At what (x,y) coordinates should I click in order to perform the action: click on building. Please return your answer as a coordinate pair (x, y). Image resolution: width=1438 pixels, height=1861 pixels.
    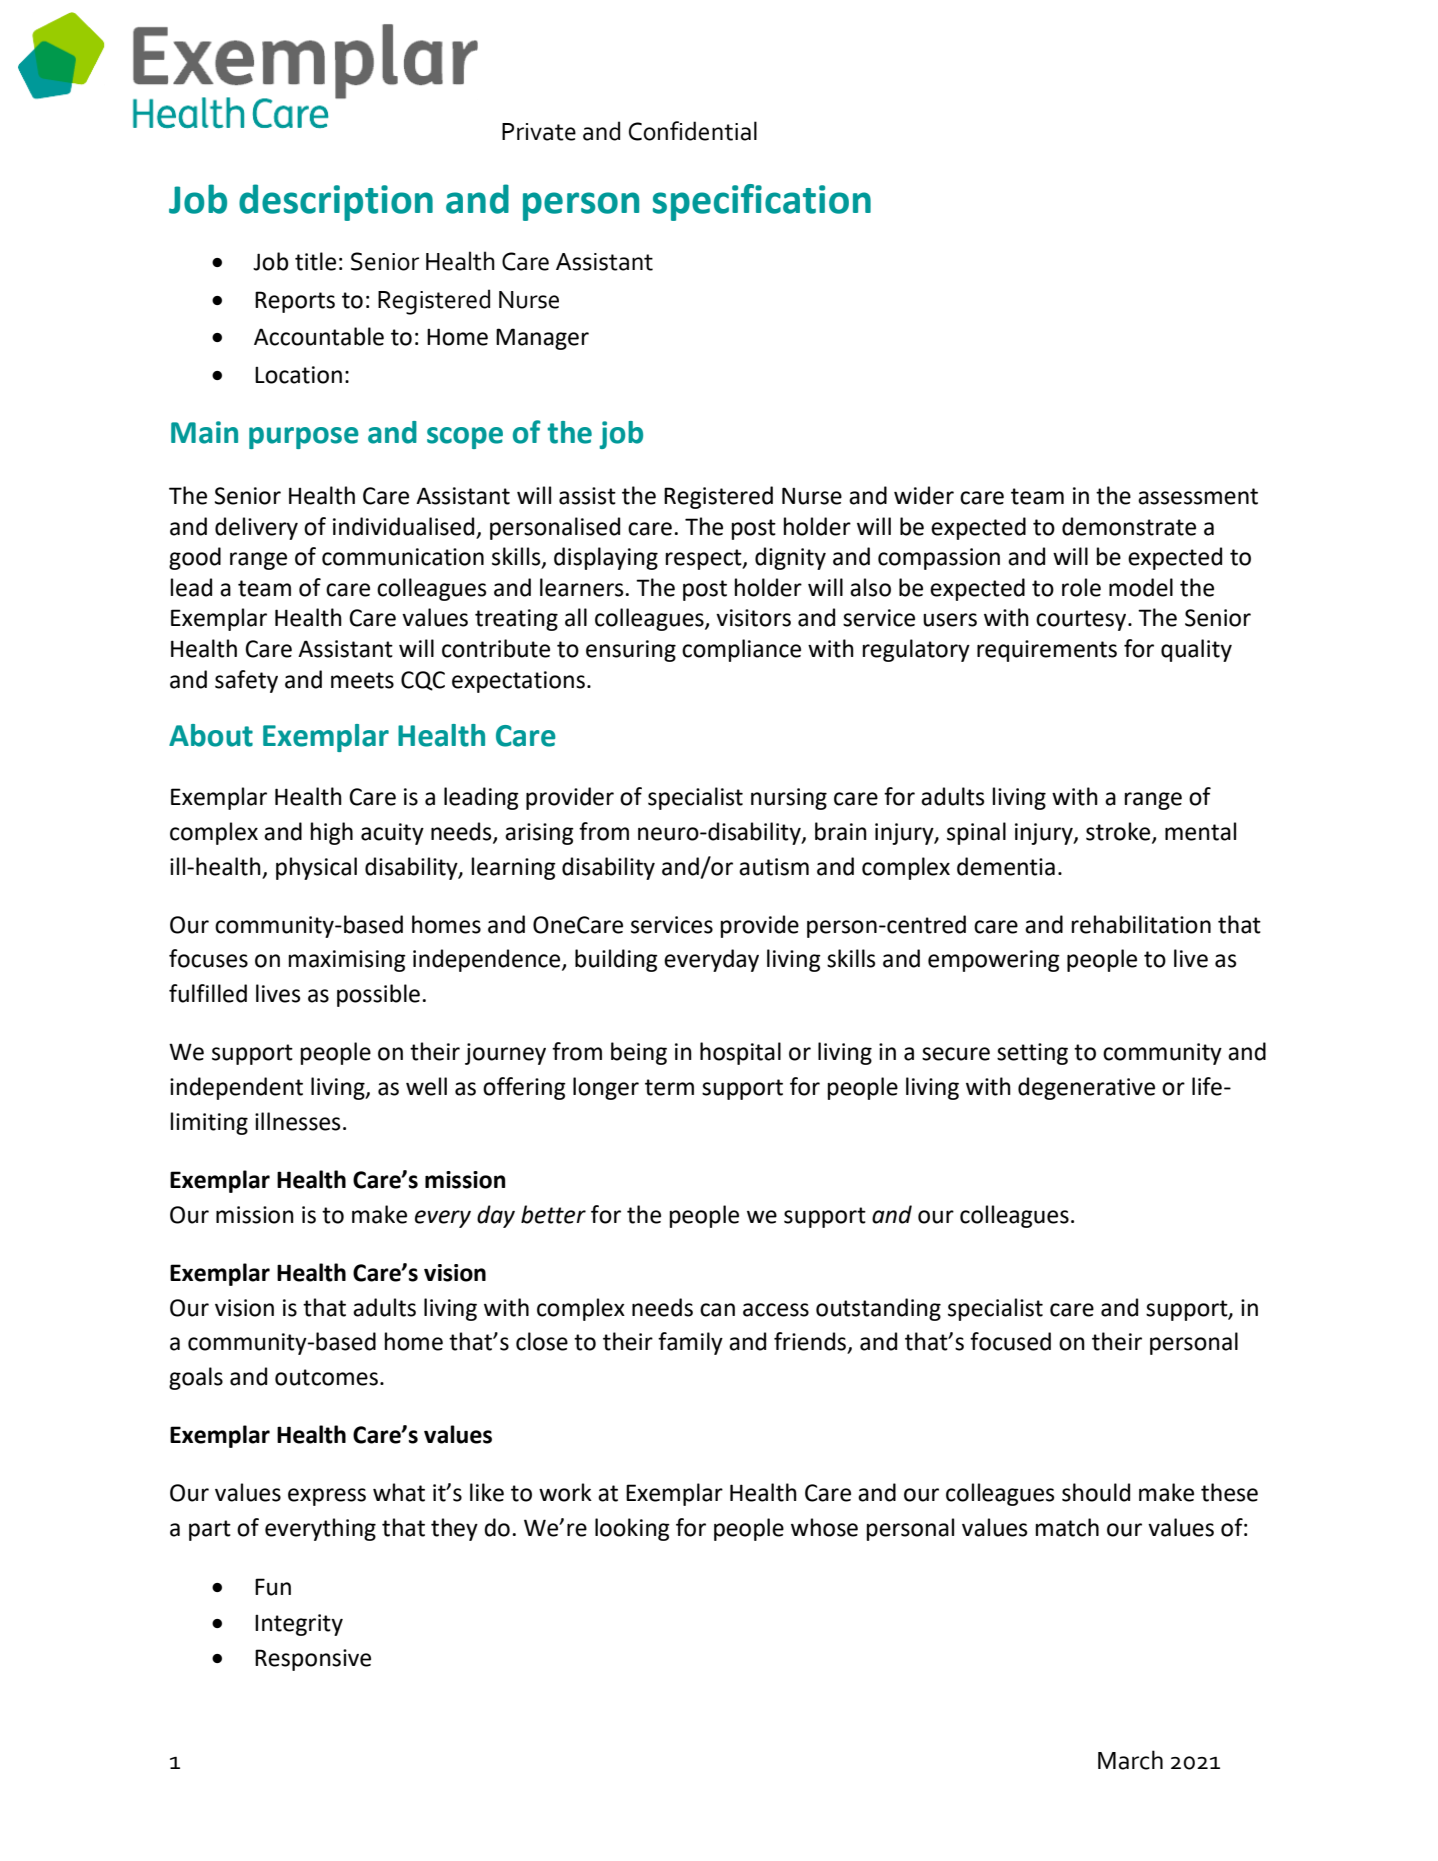
    Looking at the image, I should click on (616, 960).
